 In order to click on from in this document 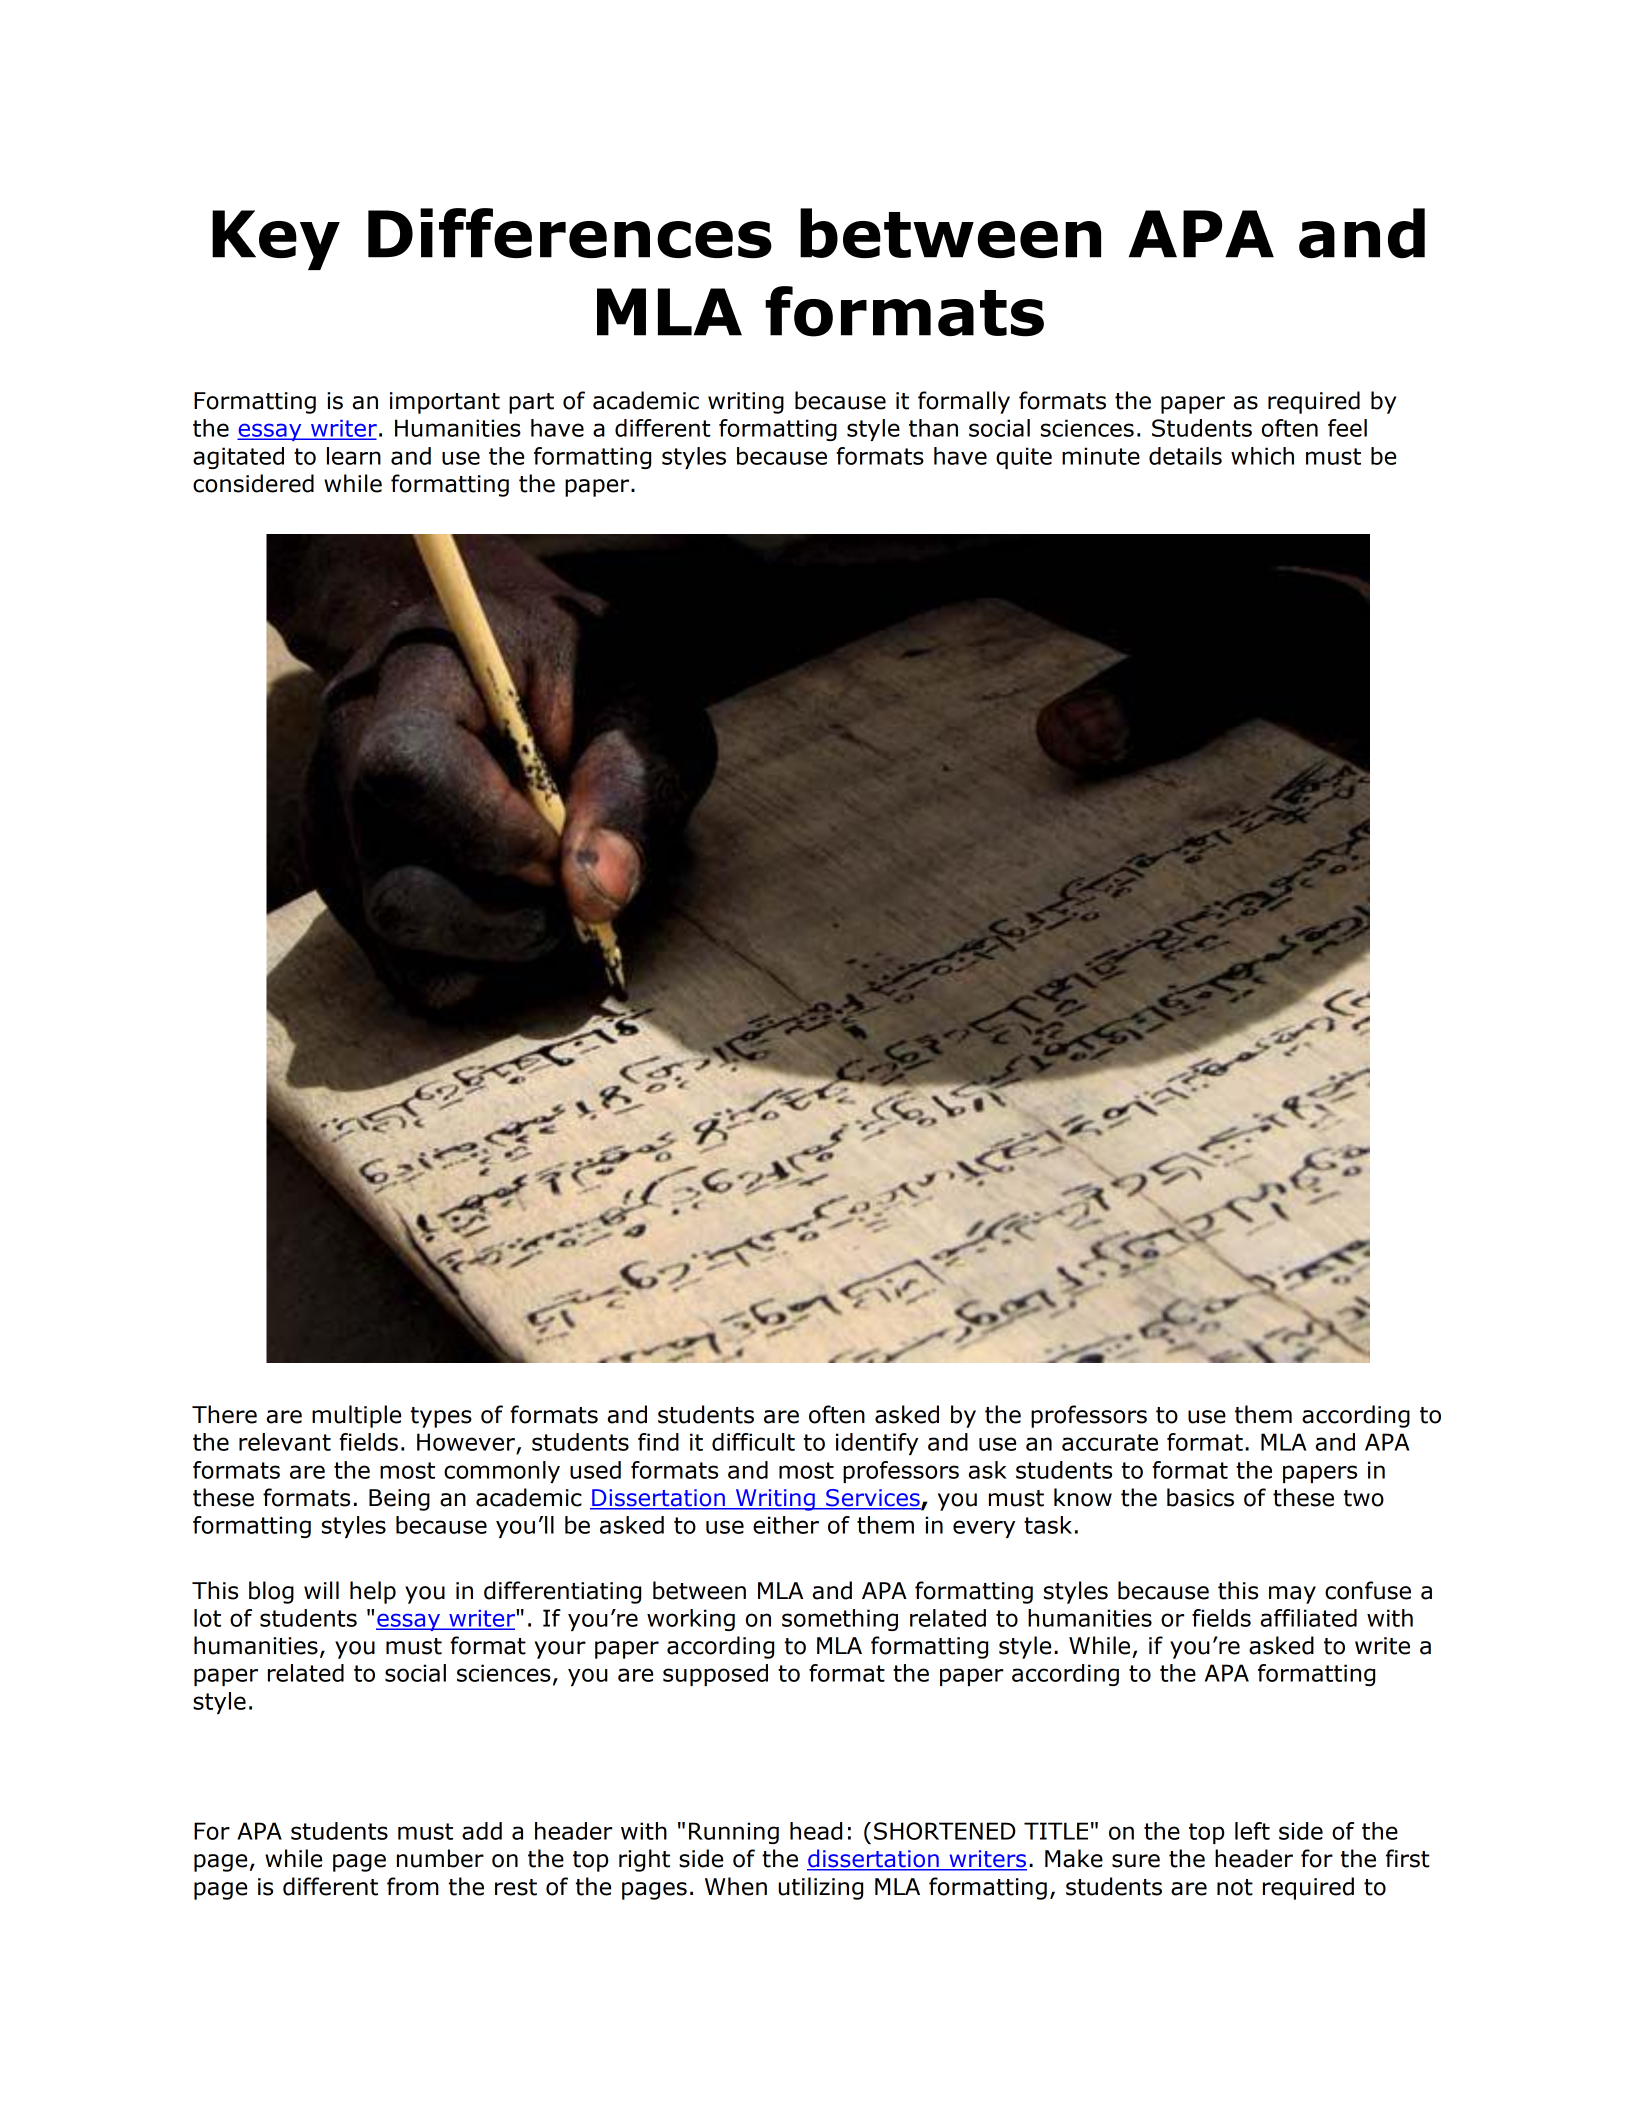, I will do `click(413, 1886)`.
